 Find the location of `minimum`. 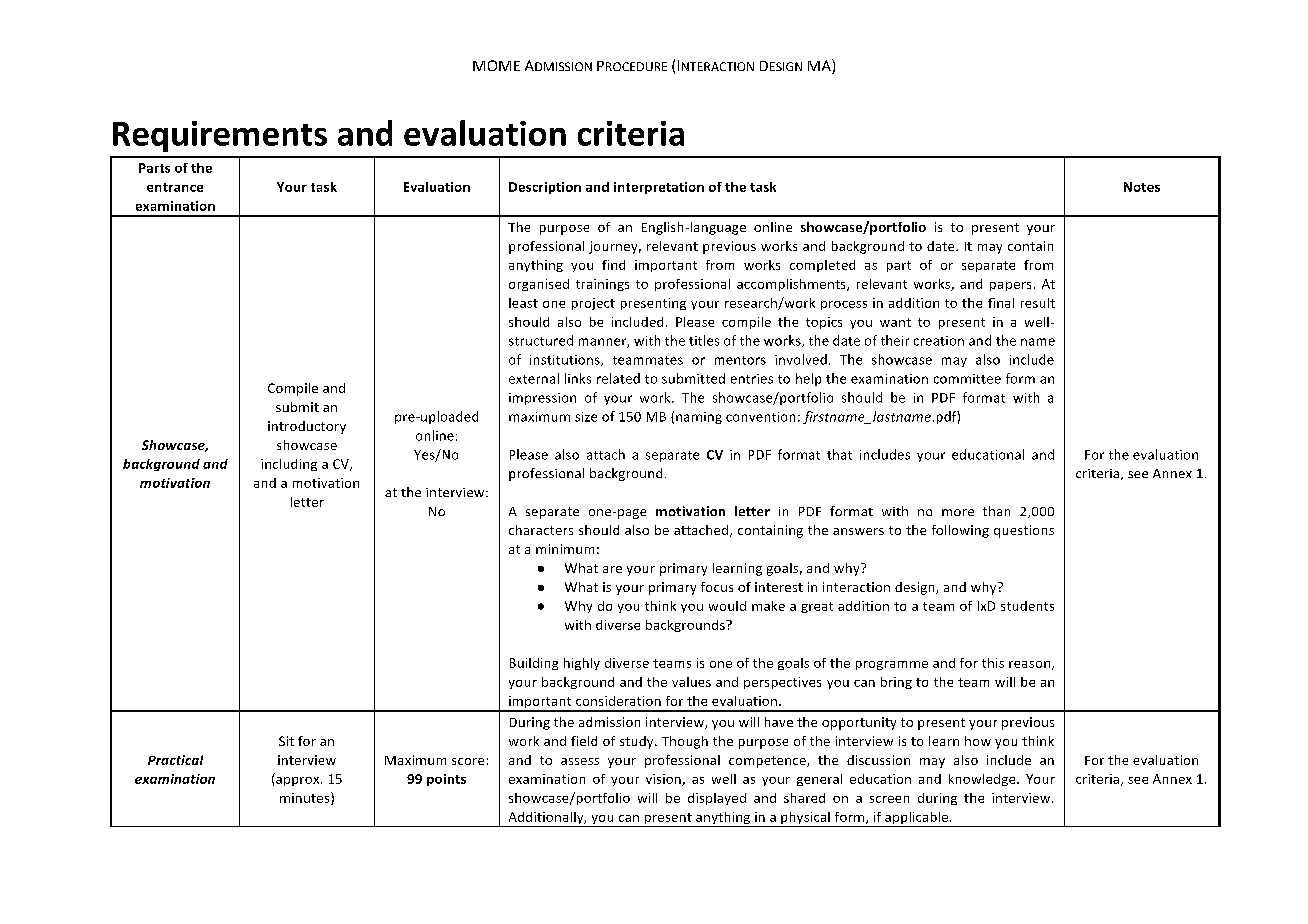

minimum is located at coordinates (565, 549).
